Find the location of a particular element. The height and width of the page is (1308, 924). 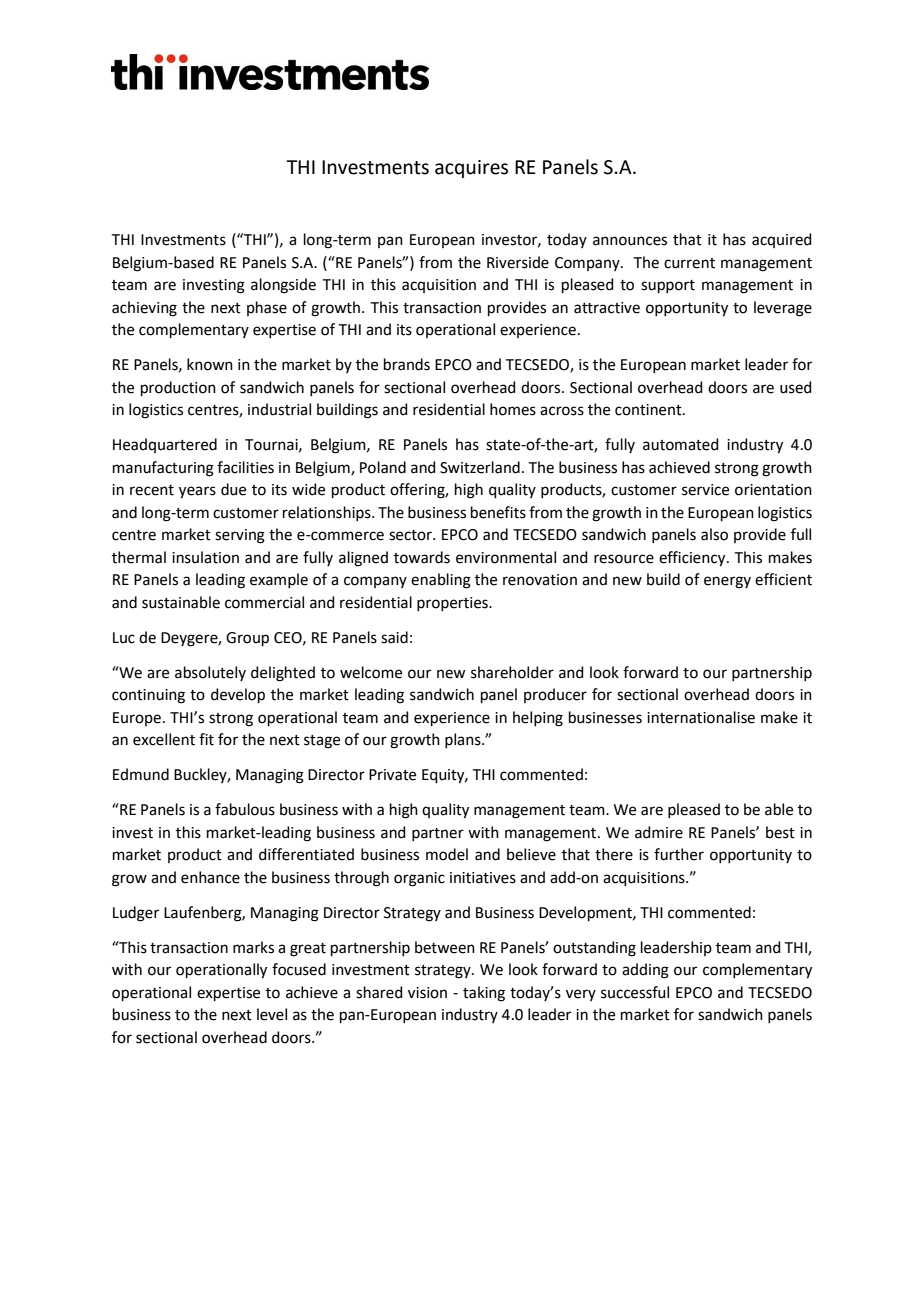

automated is located at coordinates (681, 444).
